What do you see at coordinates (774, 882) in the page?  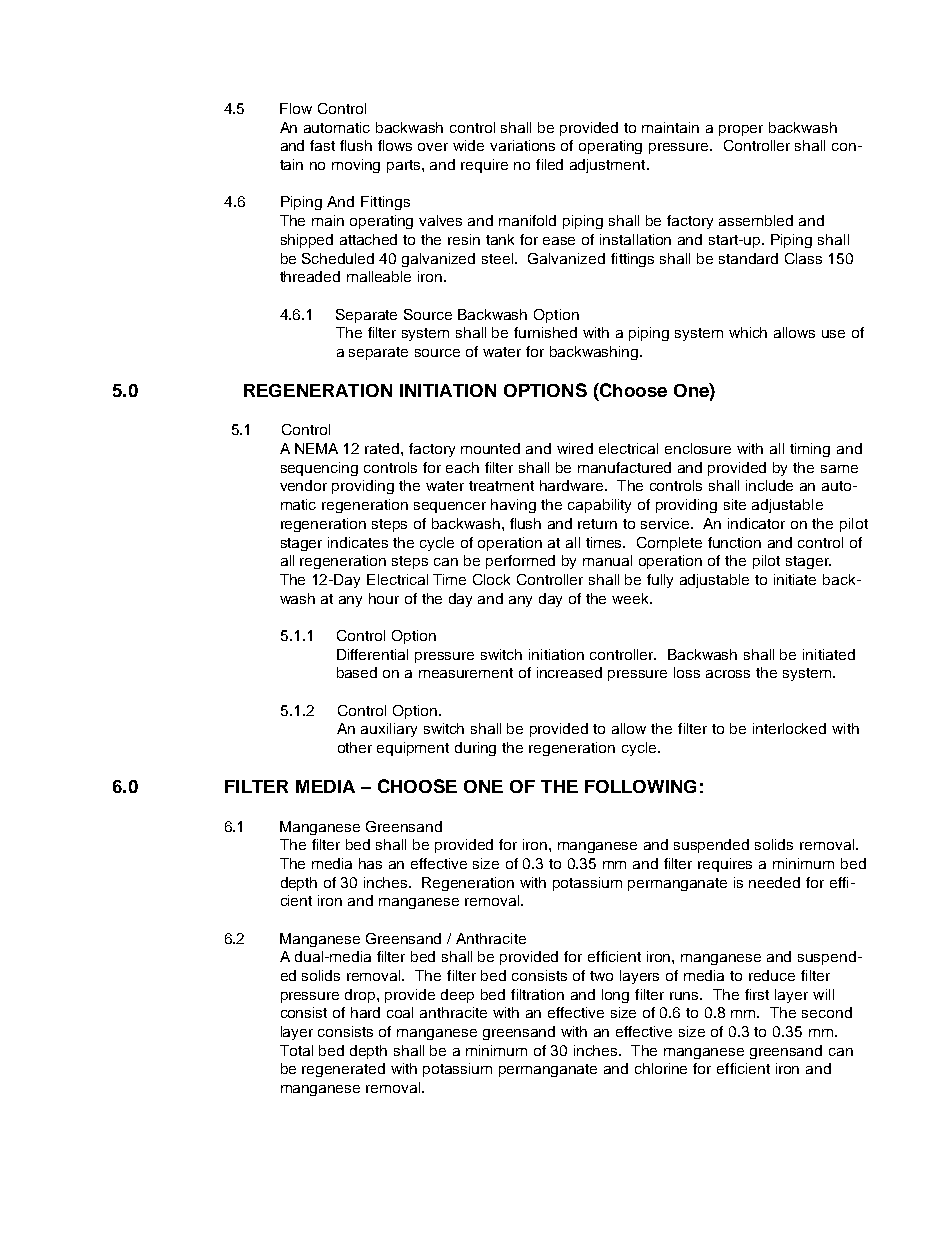 I see `needed` at bounding box center [774, 882].
